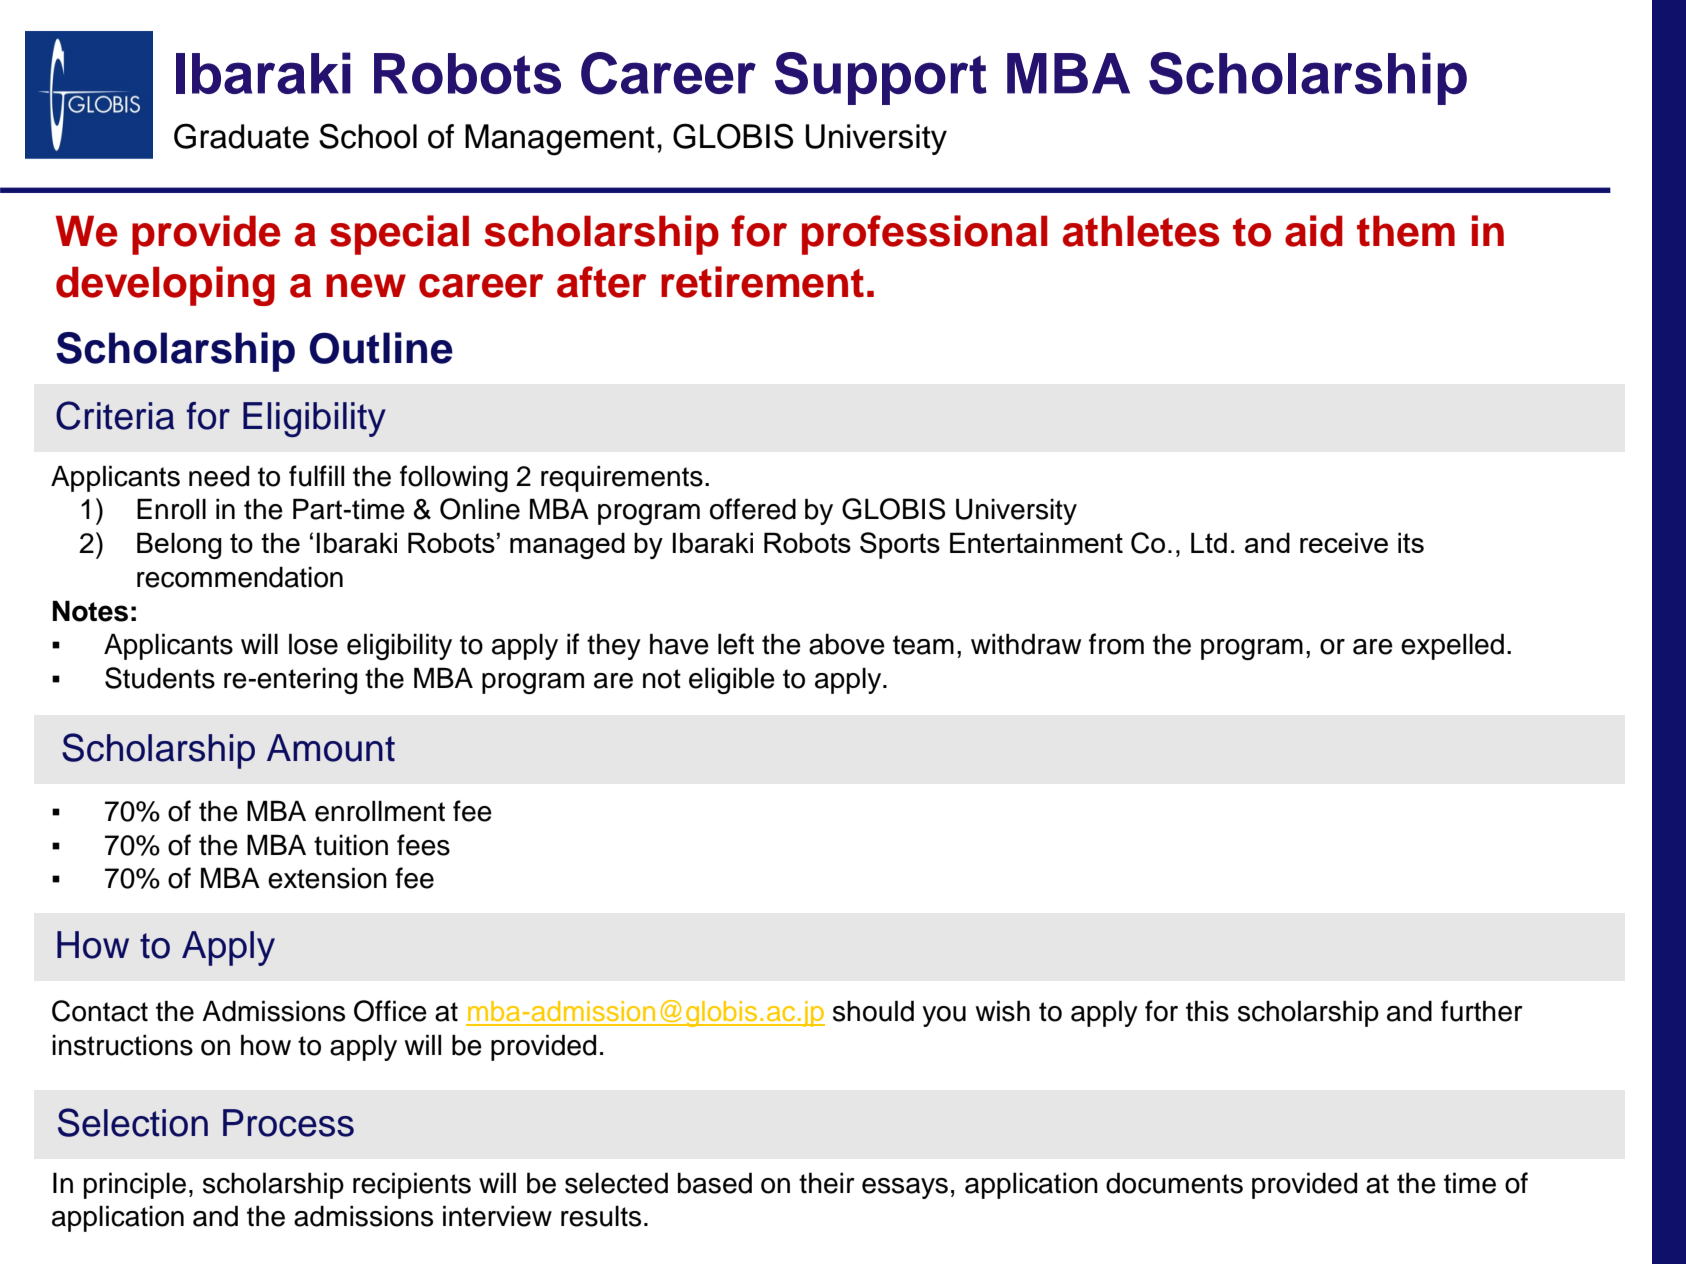 The width and height of the screenshot is (1686, 1264). Describe the element at coordinates (1174, 1183) in the screenshot. I see `documents` at that location.
